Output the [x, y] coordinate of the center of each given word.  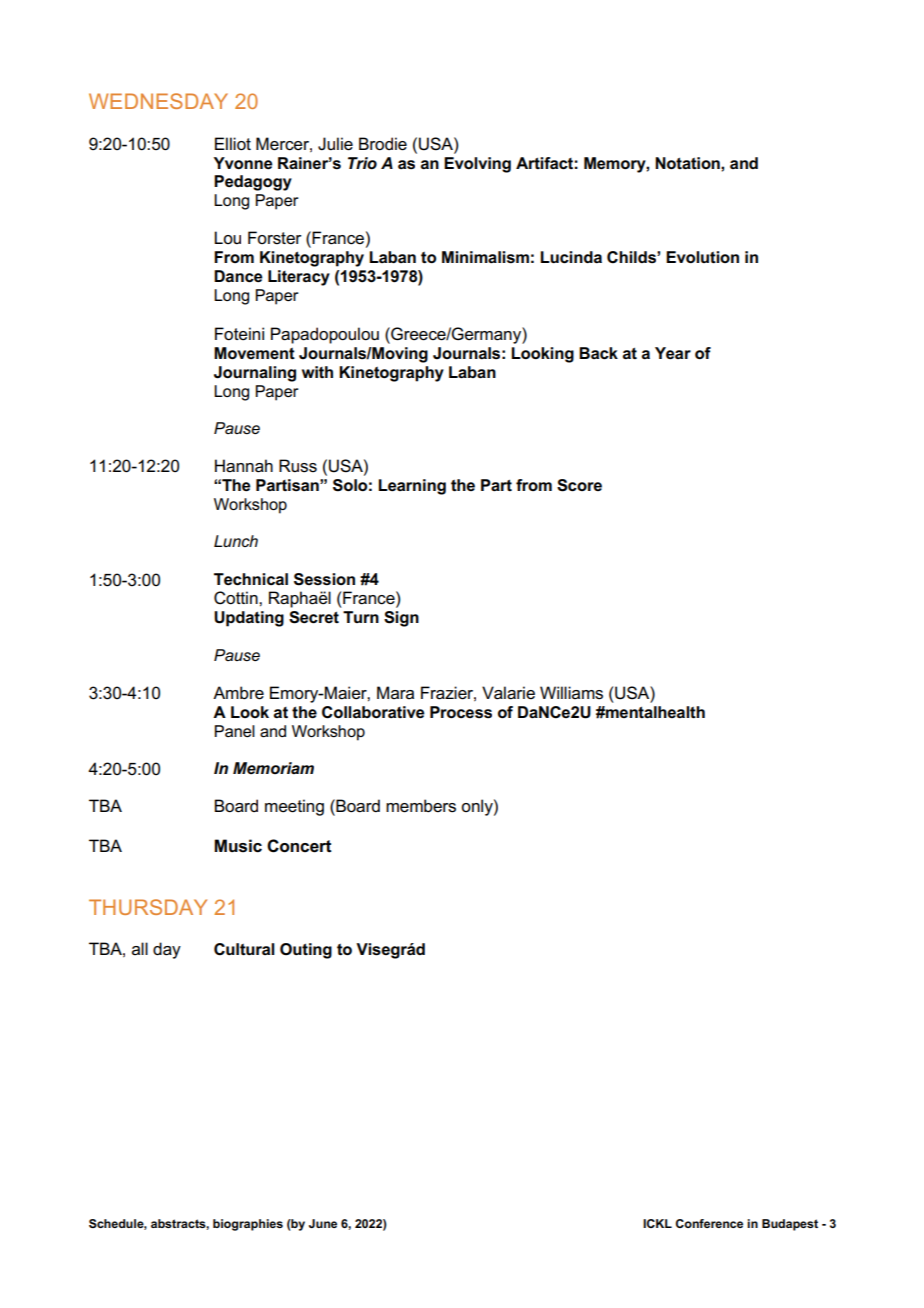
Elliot [233, 144]
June [323, 1223]
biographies [248, 1225]
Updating [249, 619]
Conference [709, 1223]
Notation [688, 163]
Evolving [477, 165]
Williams [571, 693]
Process [461, 712]
